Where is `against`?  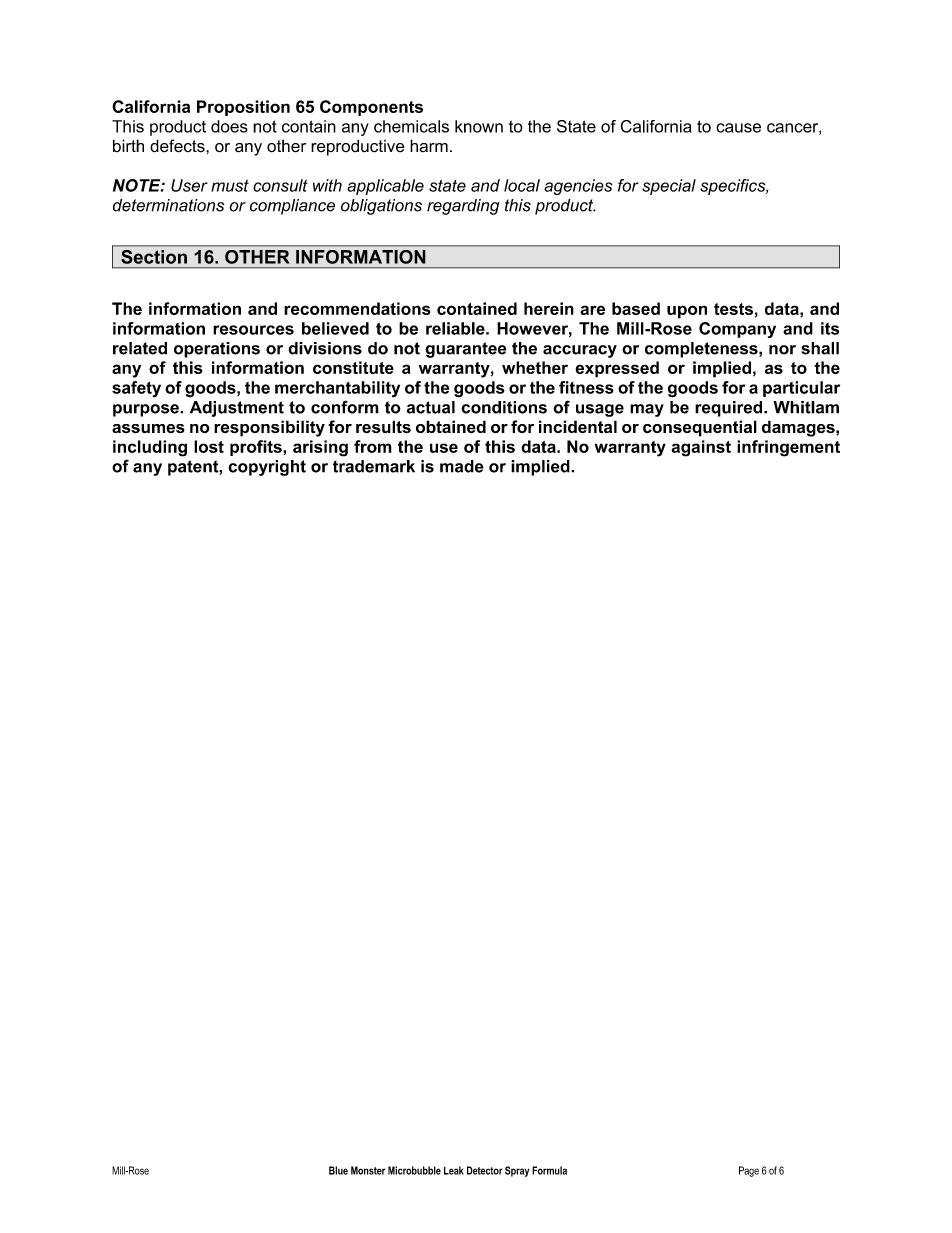 against is located at coordinates (701, 448).
